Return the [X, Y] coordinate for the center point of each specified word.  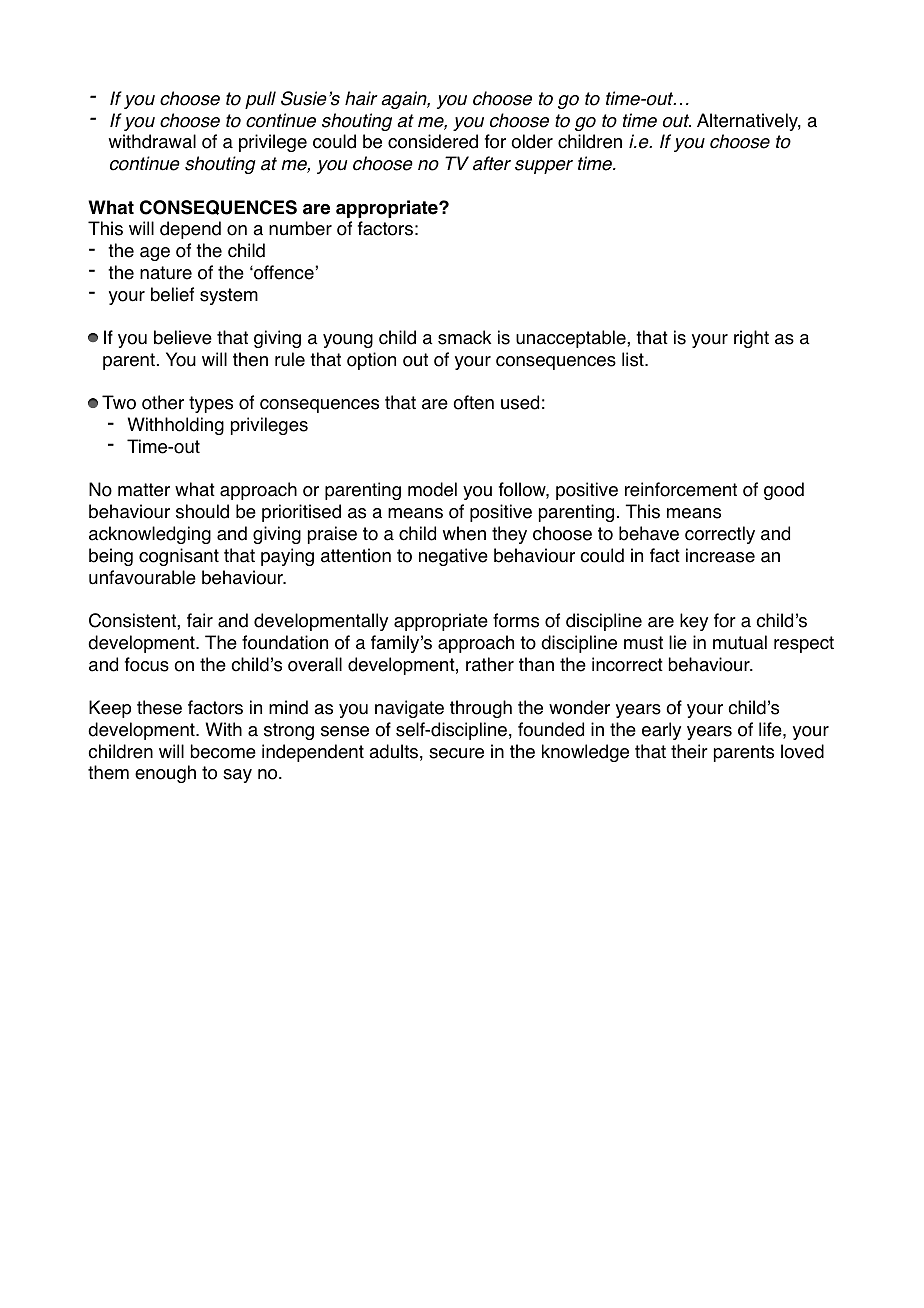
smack [464, 337]
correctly [720, 535]
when [464, 533]
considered [433, 141]
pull [260, 100]
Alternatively [749, 122]
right [751, 339]
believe [183, 337]
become [223, 751]
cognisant [179, 557]
